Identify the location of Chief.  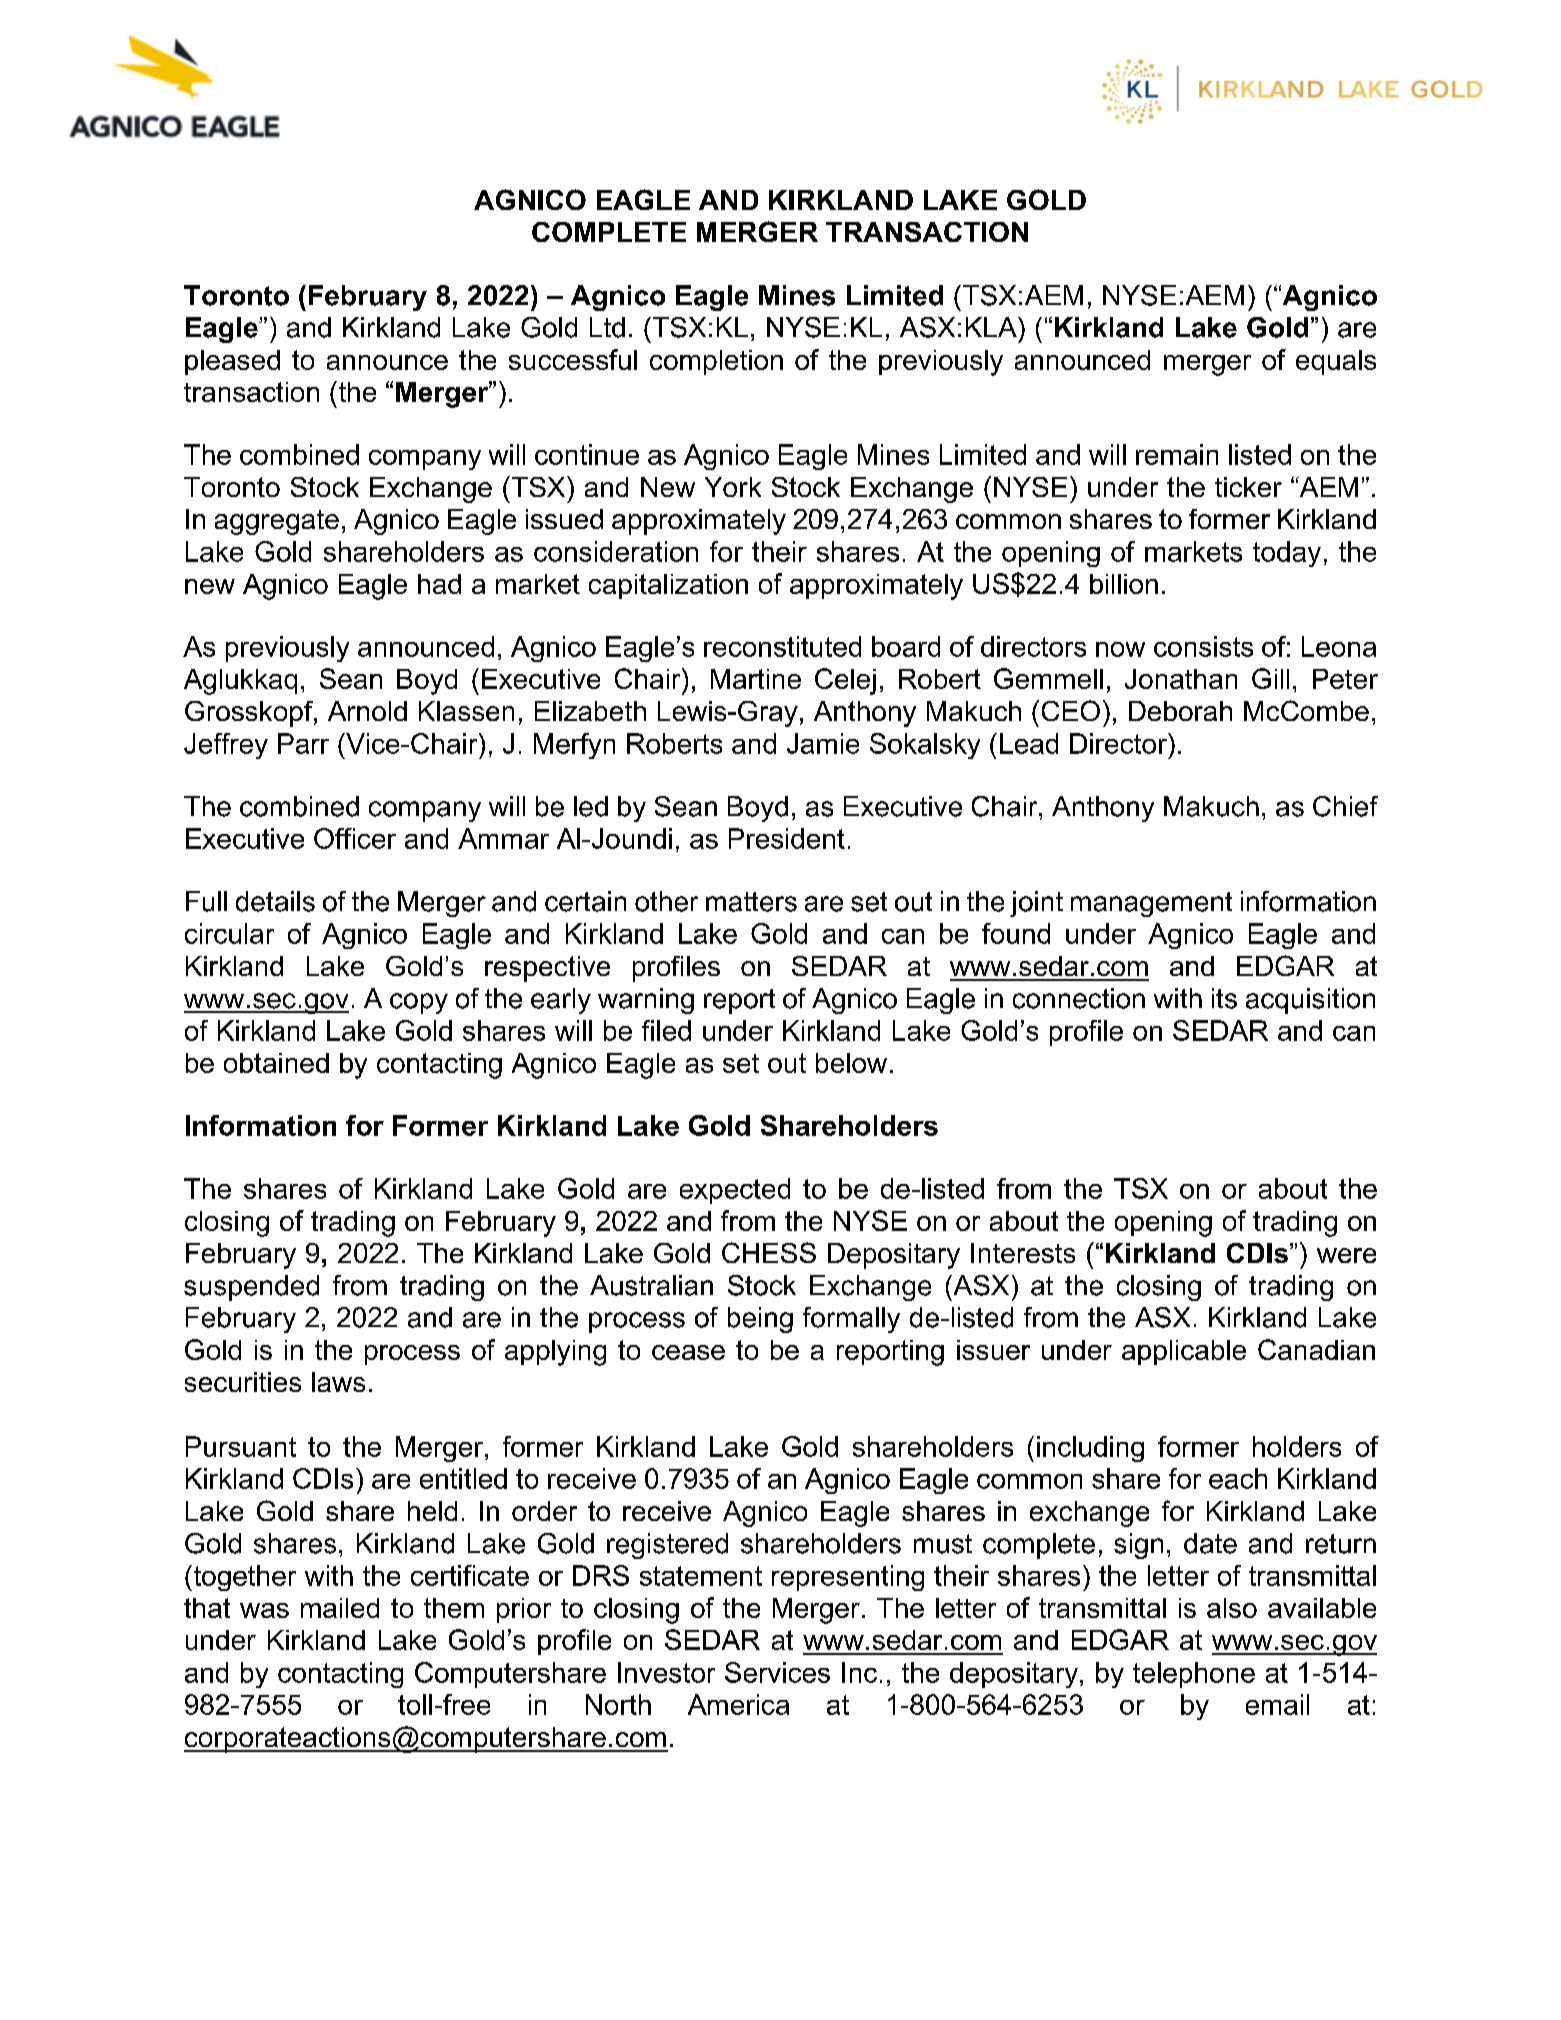
(1345, 806).
